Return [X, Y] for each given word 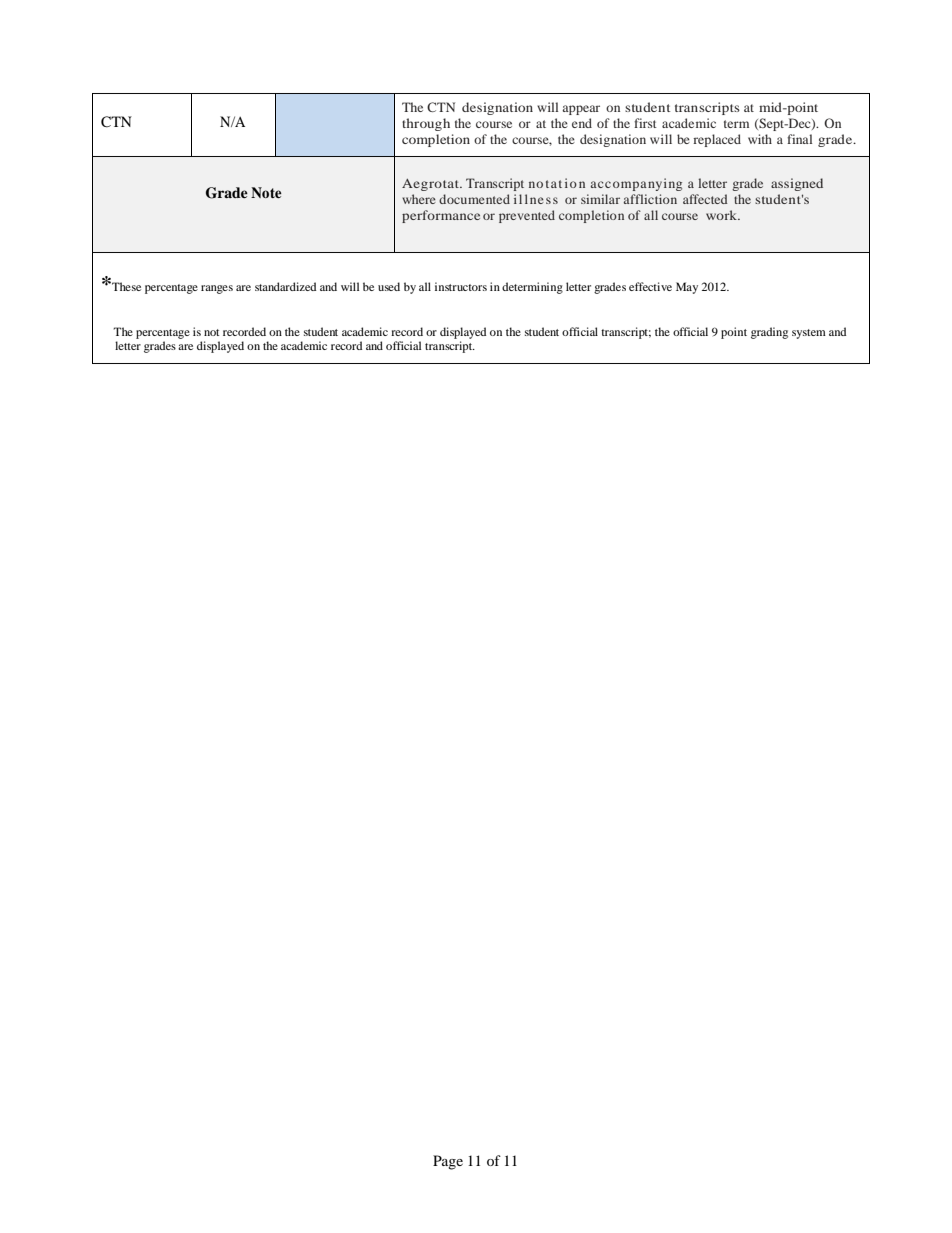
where [419, 199]
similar [600, 199]
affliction [650, 199]
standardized [285, 286]
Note [266, 192]
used [389, 286]
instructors [461, 286]
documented [474, 199]
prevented [527, 216]
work [723, 215]
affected [705, 199]
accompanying [636, 184]
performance [441, 216]
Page [448, 1162]
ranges [217, 289]
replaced [717, 140]
